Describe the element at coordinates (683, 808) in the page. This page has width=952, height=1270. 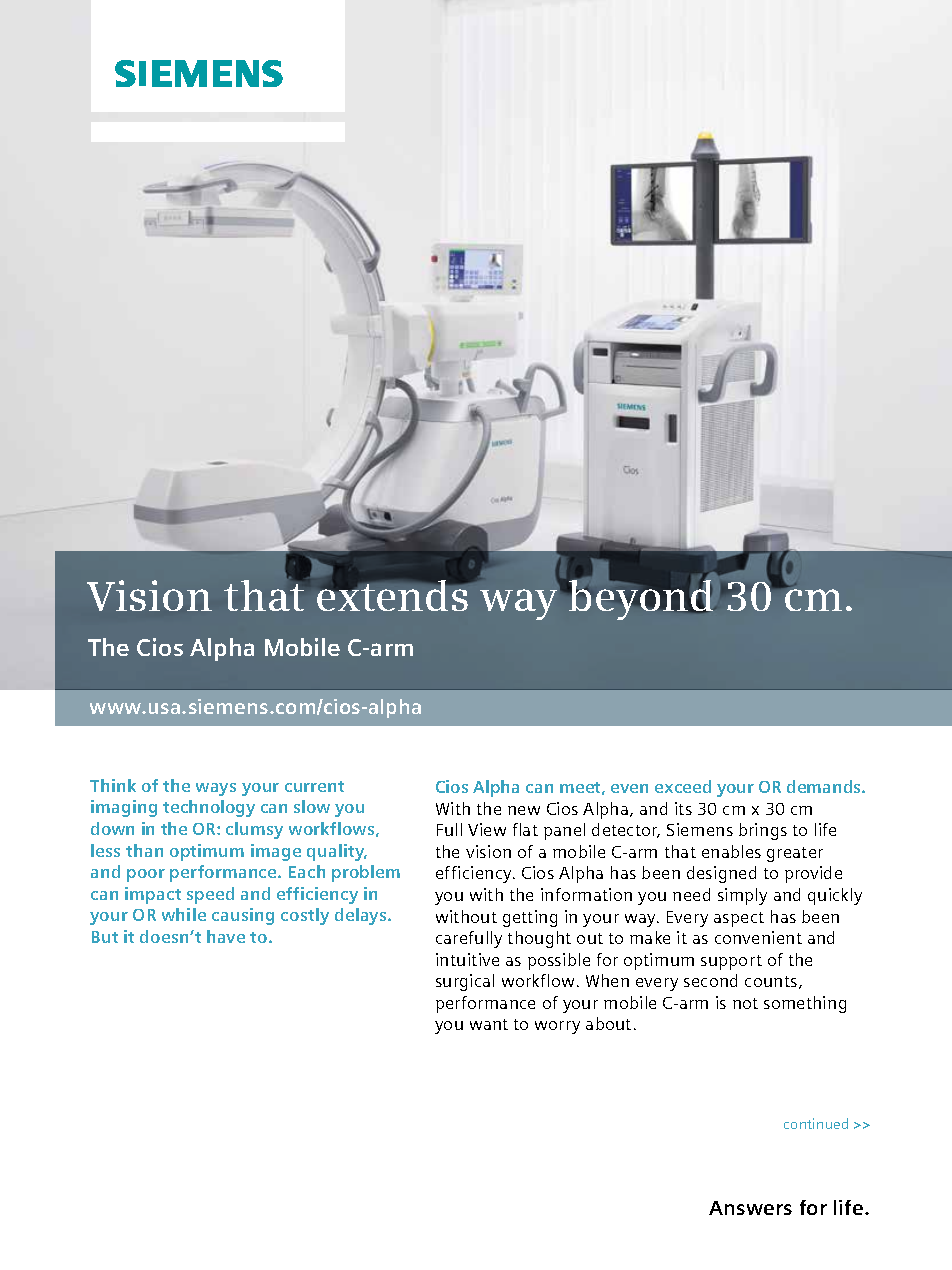
I see `its` at that location.
